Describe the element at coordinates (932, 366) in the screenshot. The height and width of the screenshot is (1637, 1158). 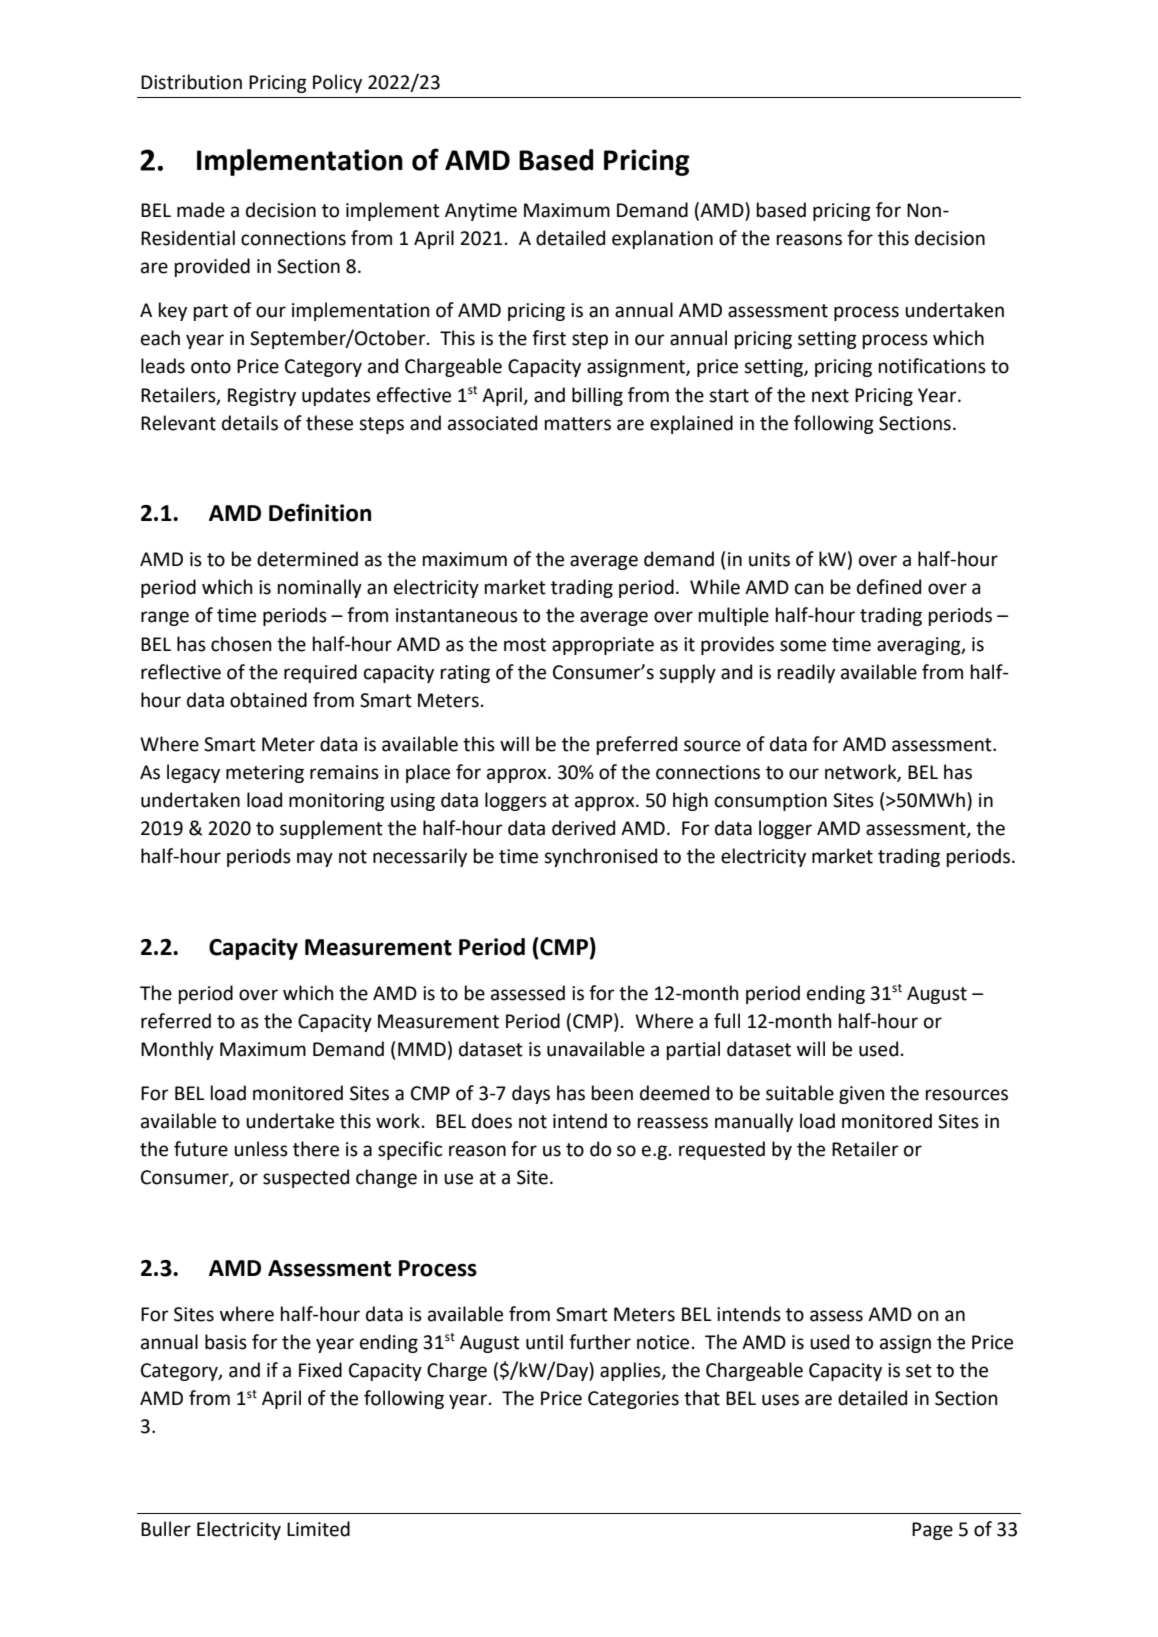
I see `notifications` at that location.
